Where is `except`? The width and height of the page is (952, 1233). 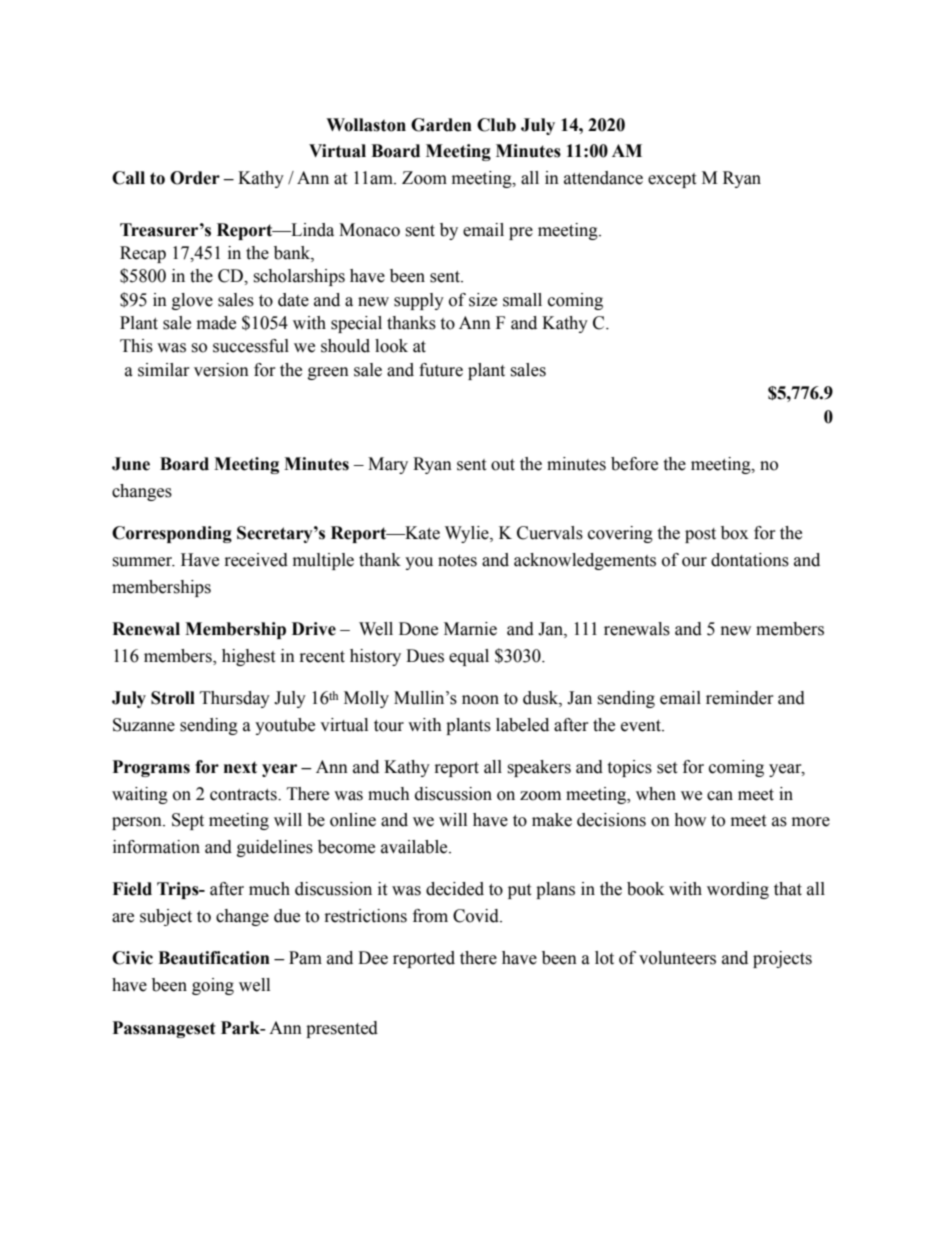 except is located at coordinates (672, 180).
